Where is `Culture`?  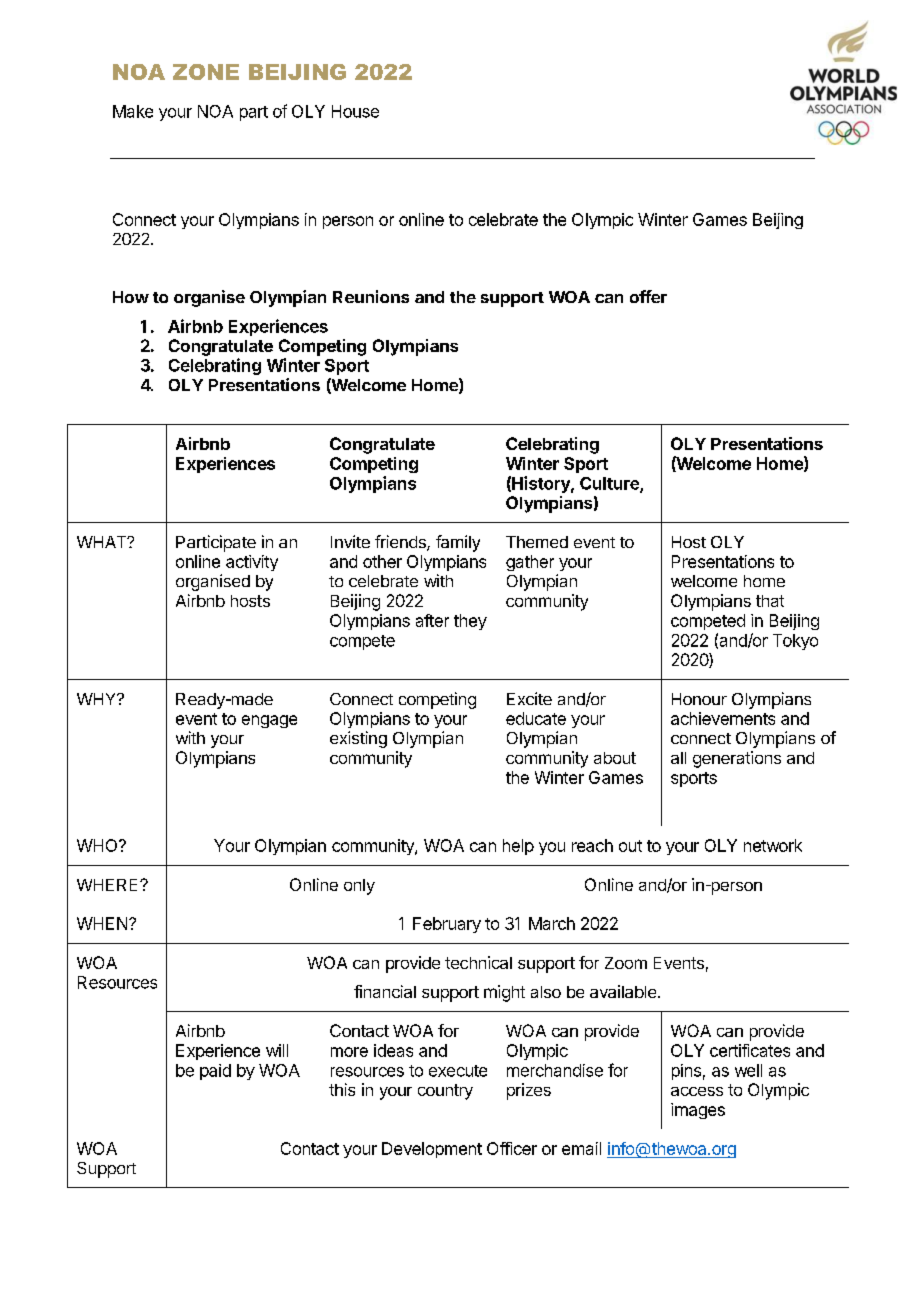 Culture is located at coordinates (610, 484).
